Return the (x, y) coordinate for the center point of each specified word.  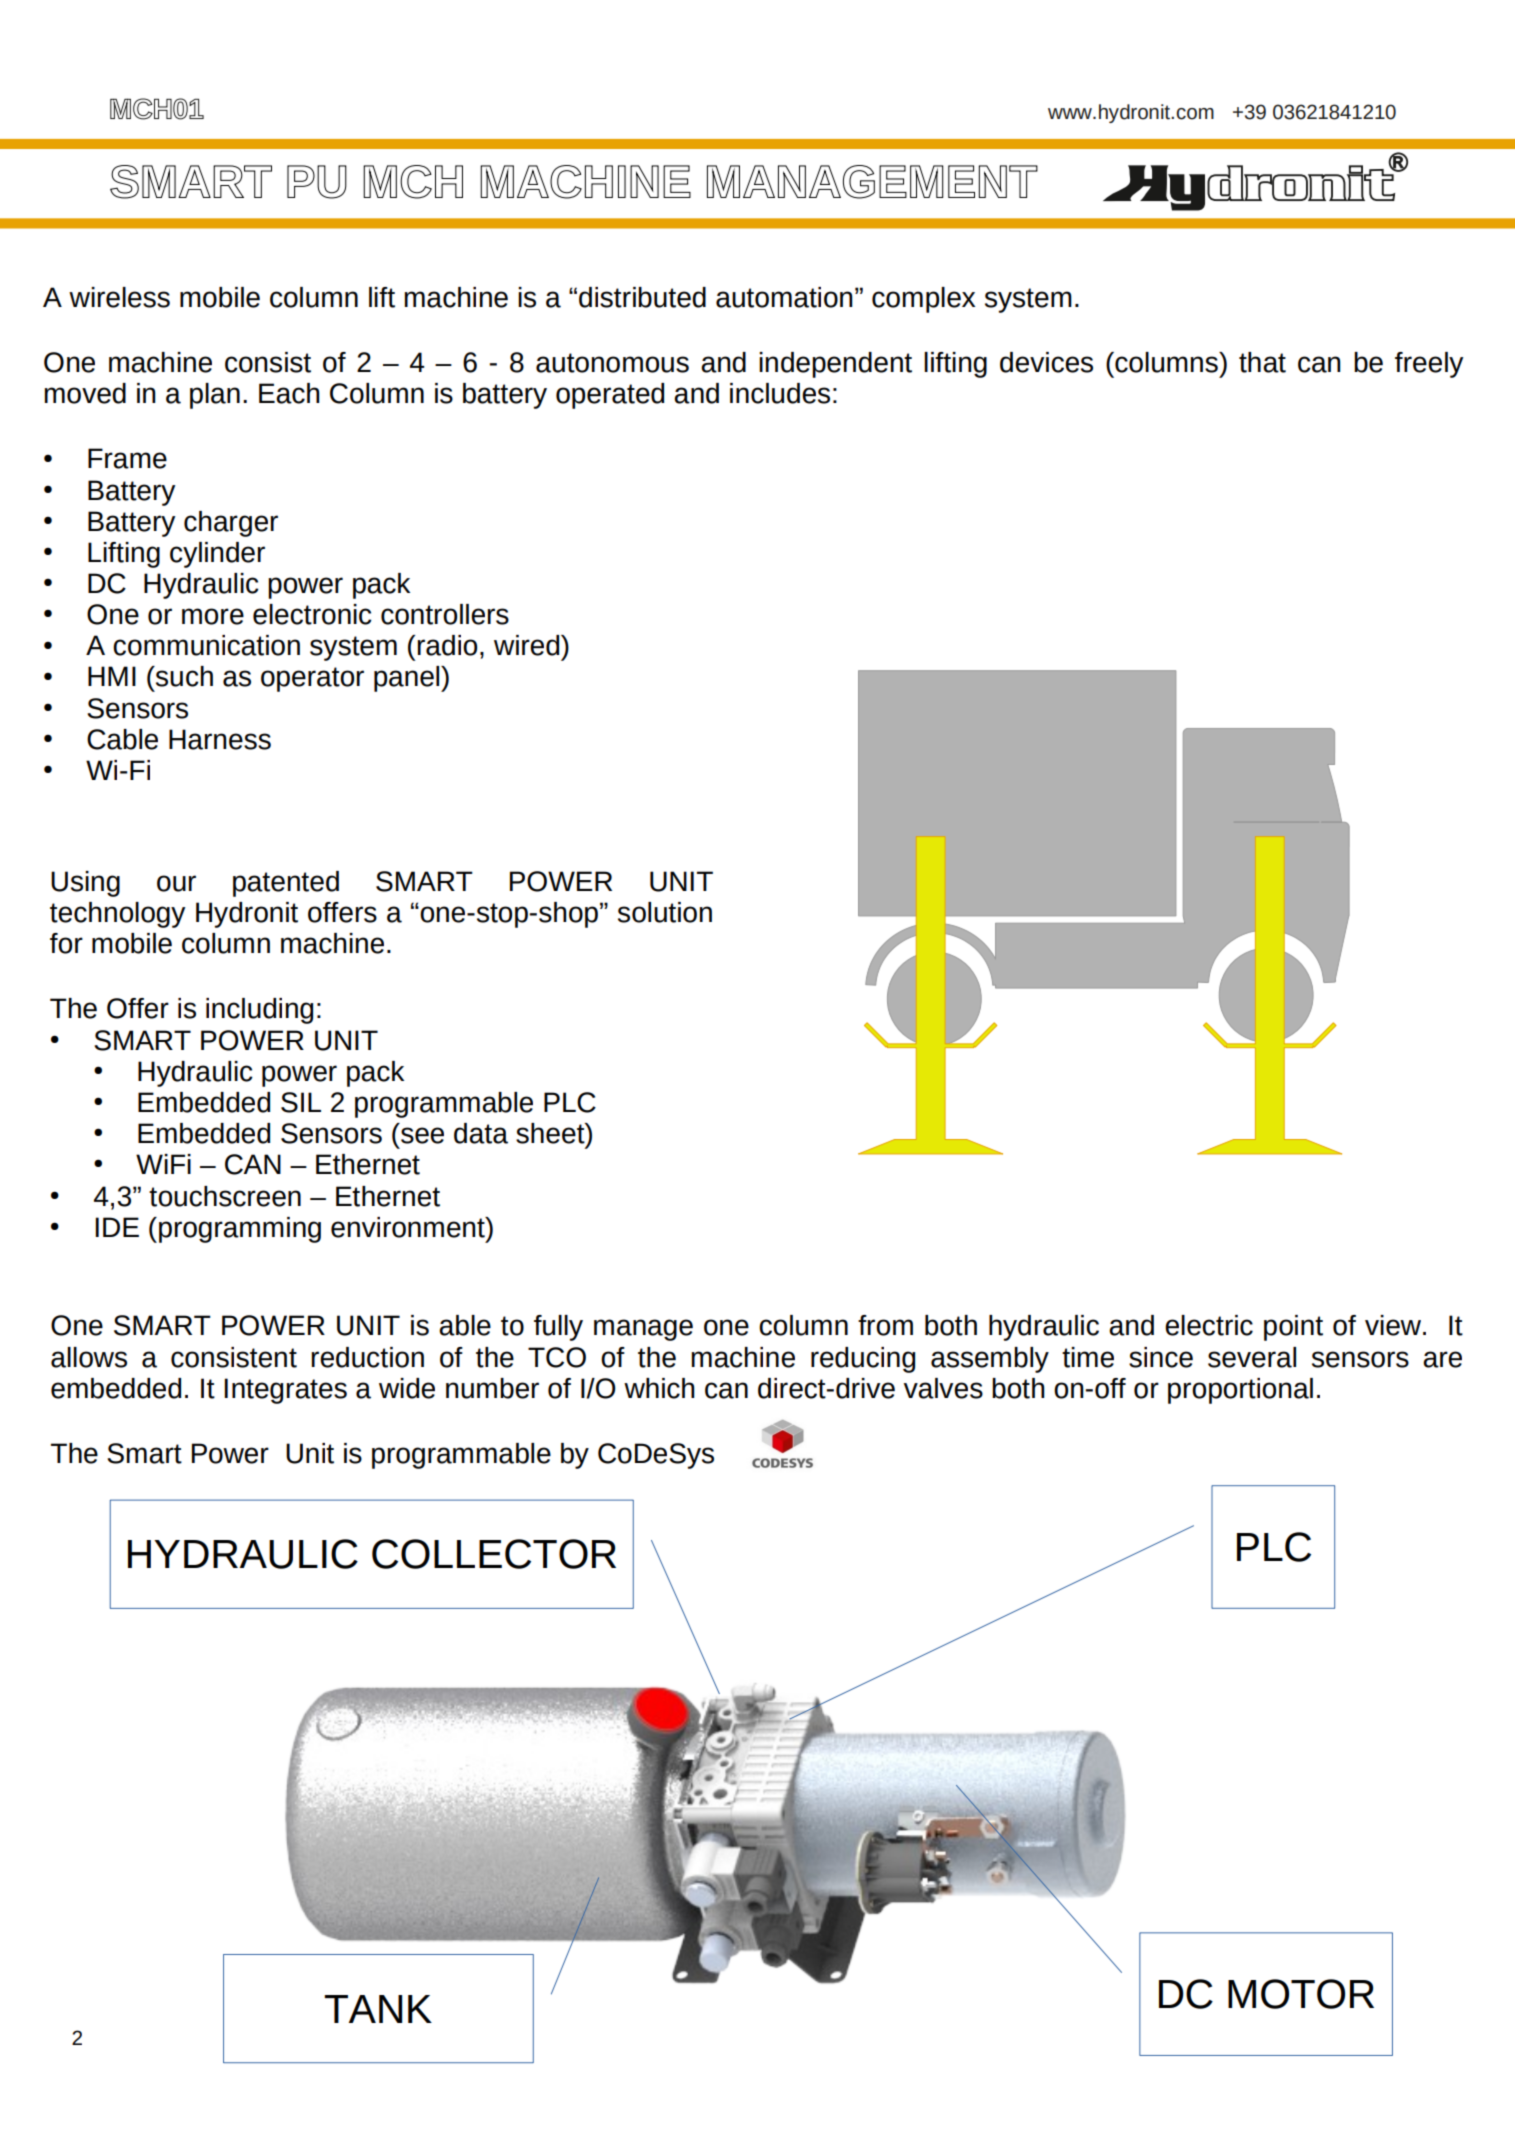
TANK (378, 2009)
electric (1209, 1325)
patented (286, 884)
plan (215, 396)
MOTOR (1301, 1994)
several (1252, 1357)
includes (780, 393)
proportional (1240, 1391)
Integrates (285, 1391)
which (659, 1388)
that (1262, 362)
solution (665, 912)
